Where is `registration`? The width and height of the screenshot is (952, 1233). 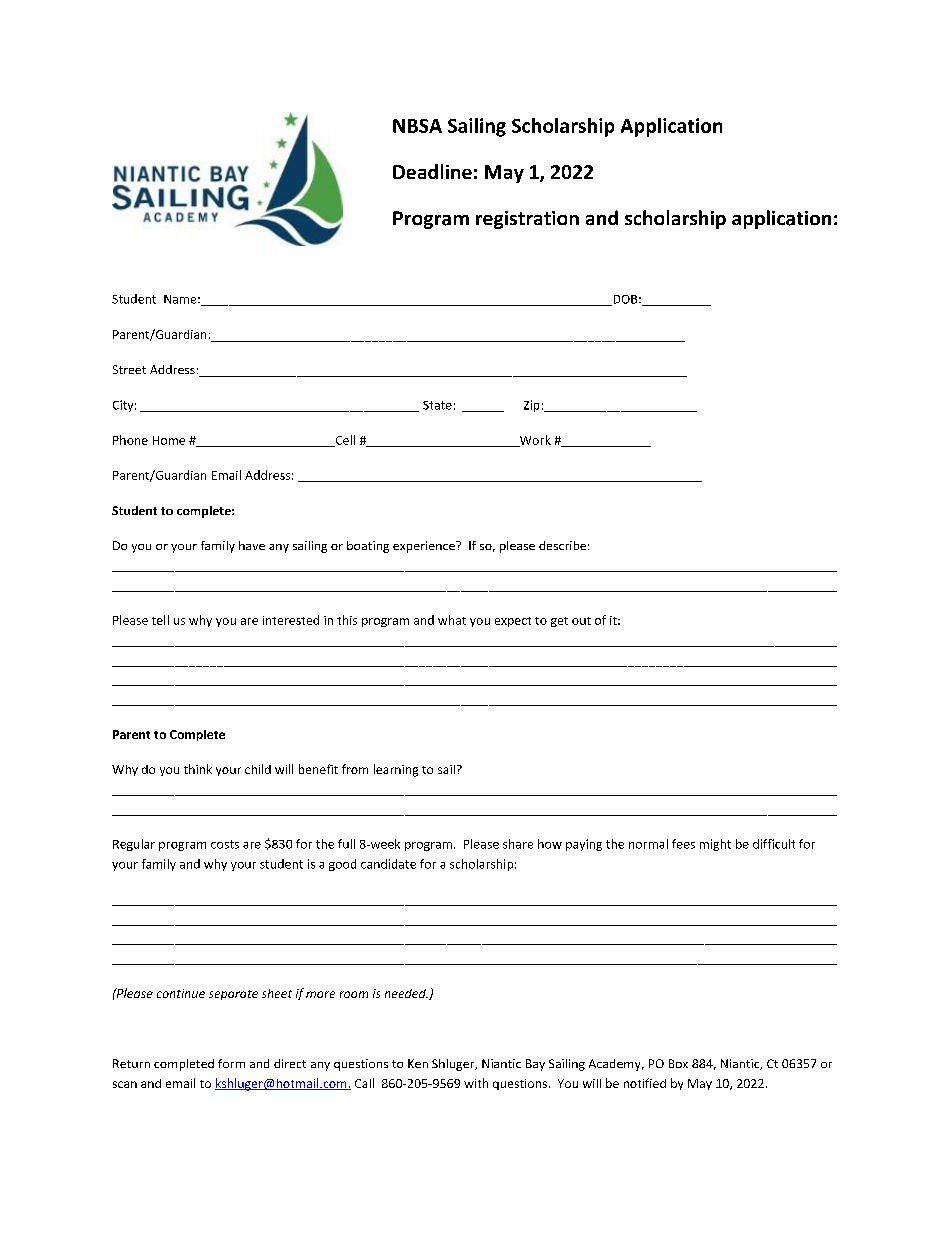 registration is located at coordinates (527, 220).
